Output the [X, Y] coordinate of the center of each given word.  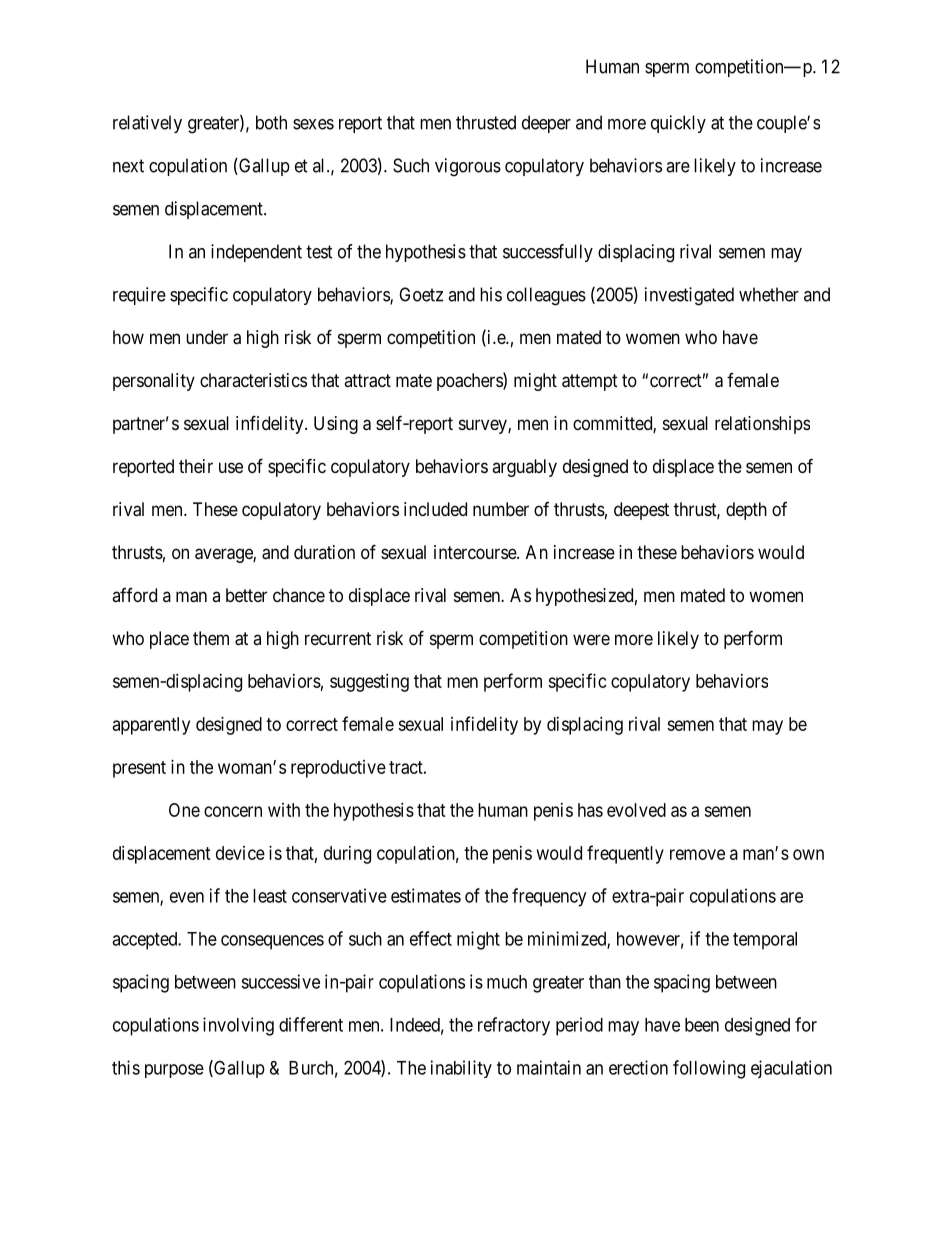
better [246, 595]
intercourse [476, 552]
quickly [678, 124]
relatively [147, 124]
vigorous [468, 167]
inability [461, 1069]
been [702, 1025]
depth [746, 511]
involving [238, 1026]
